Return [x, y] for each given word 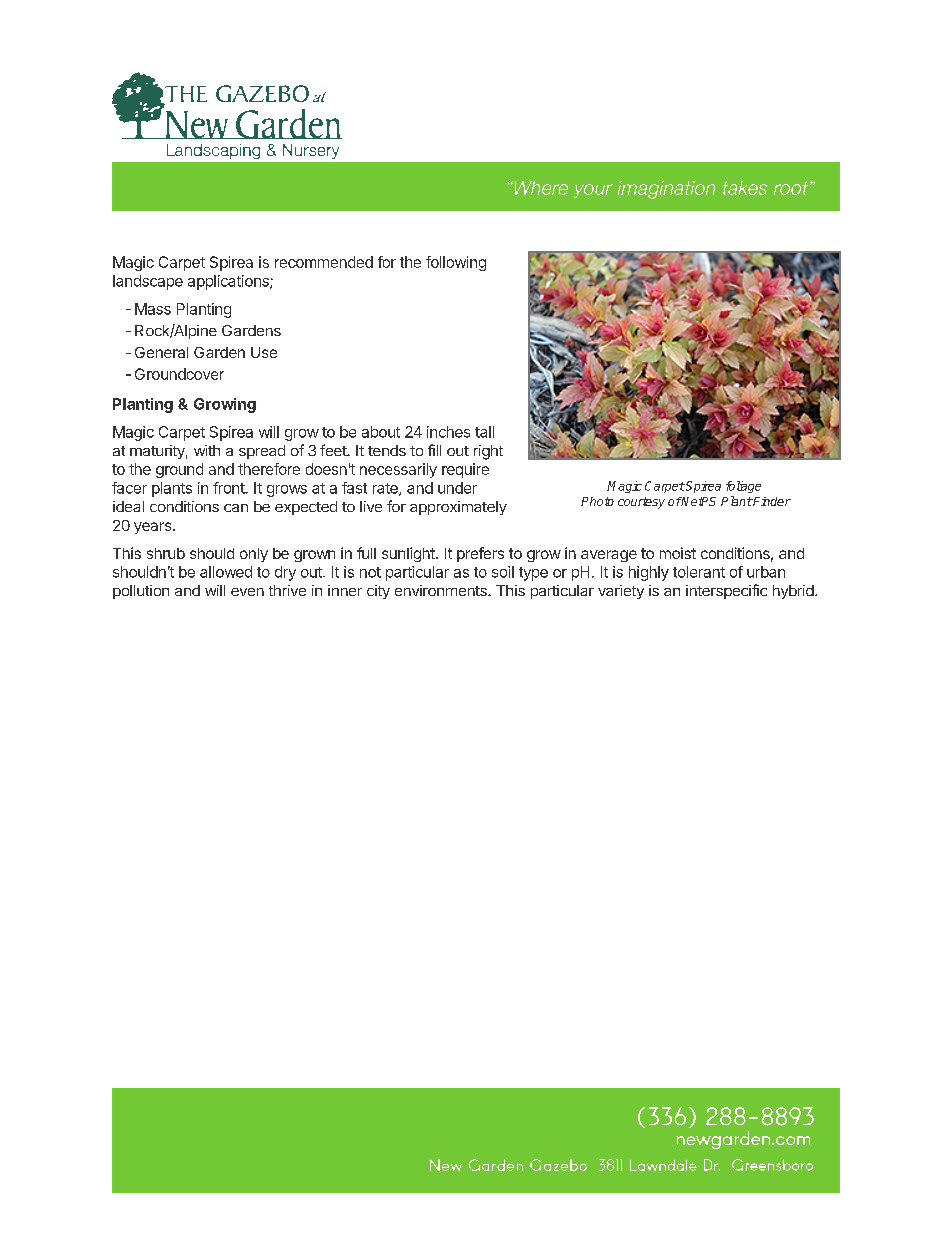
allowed [226, 572]
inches [448, 432]
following [456, 263]
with [207, 450]
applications [229, 282]
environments [442, 590]
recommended [324, 262]
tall [484, 432]
